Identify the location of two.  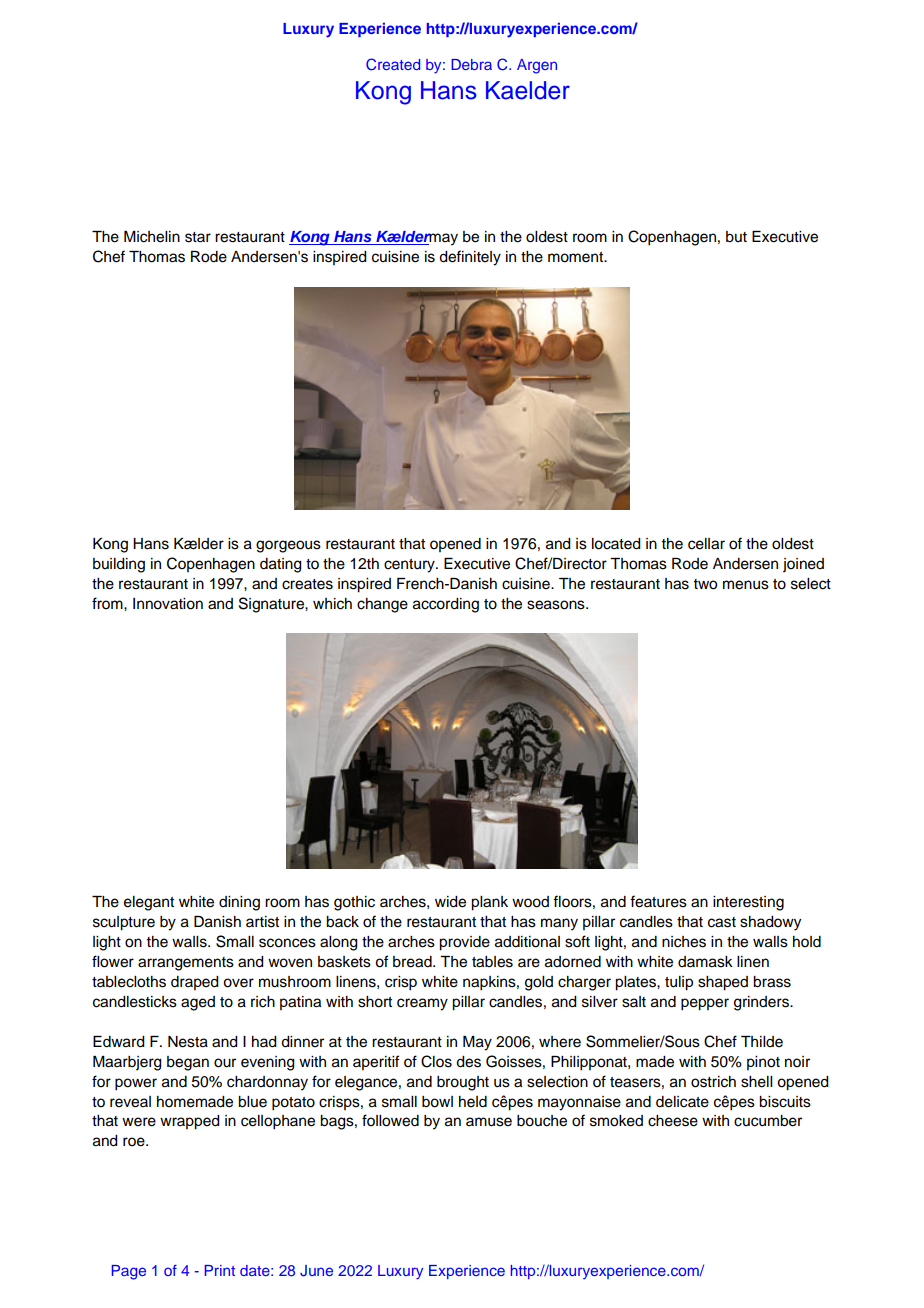
(705, 584).
